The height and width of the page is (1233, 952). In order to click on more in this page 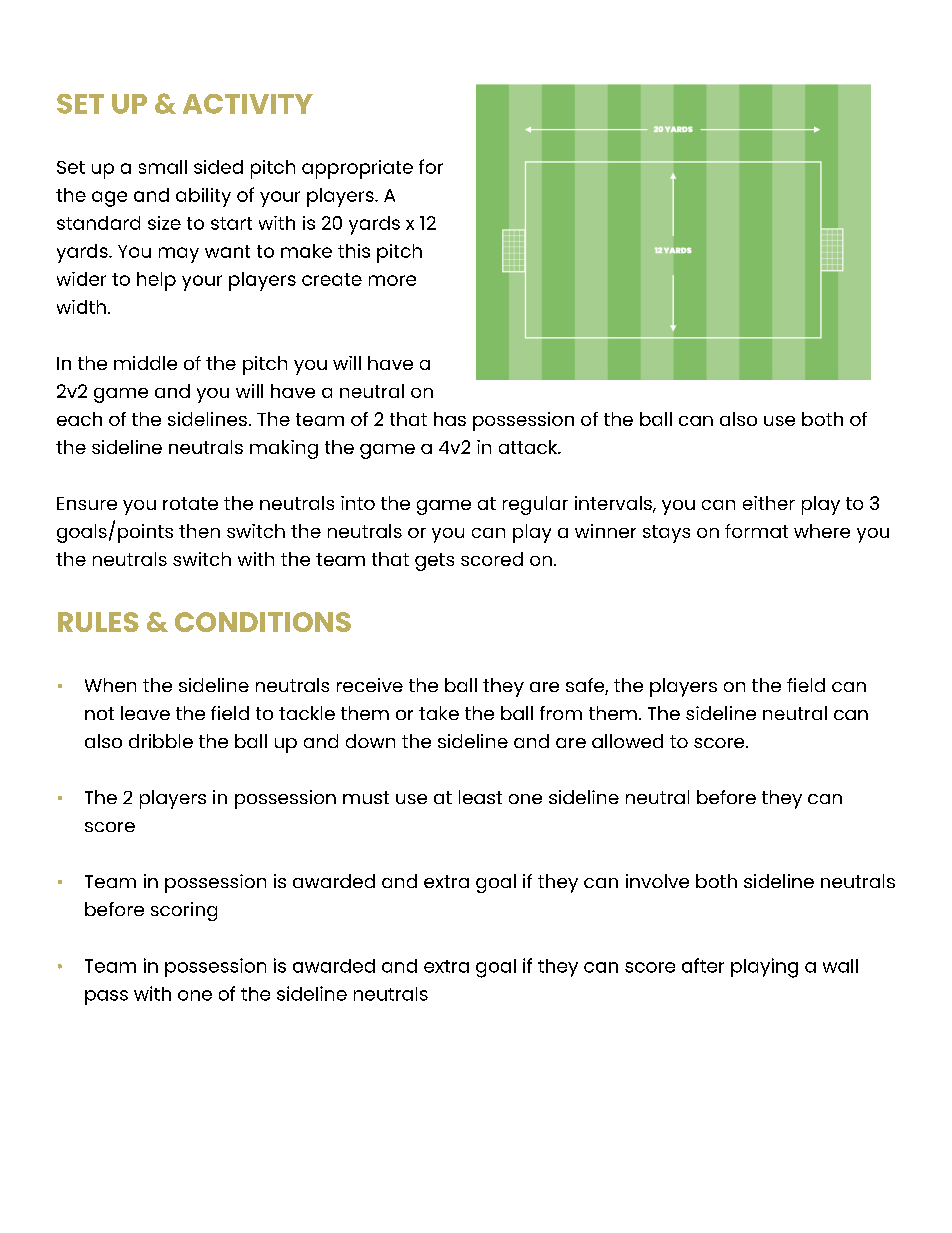, I will do `click(392, 280)`.
